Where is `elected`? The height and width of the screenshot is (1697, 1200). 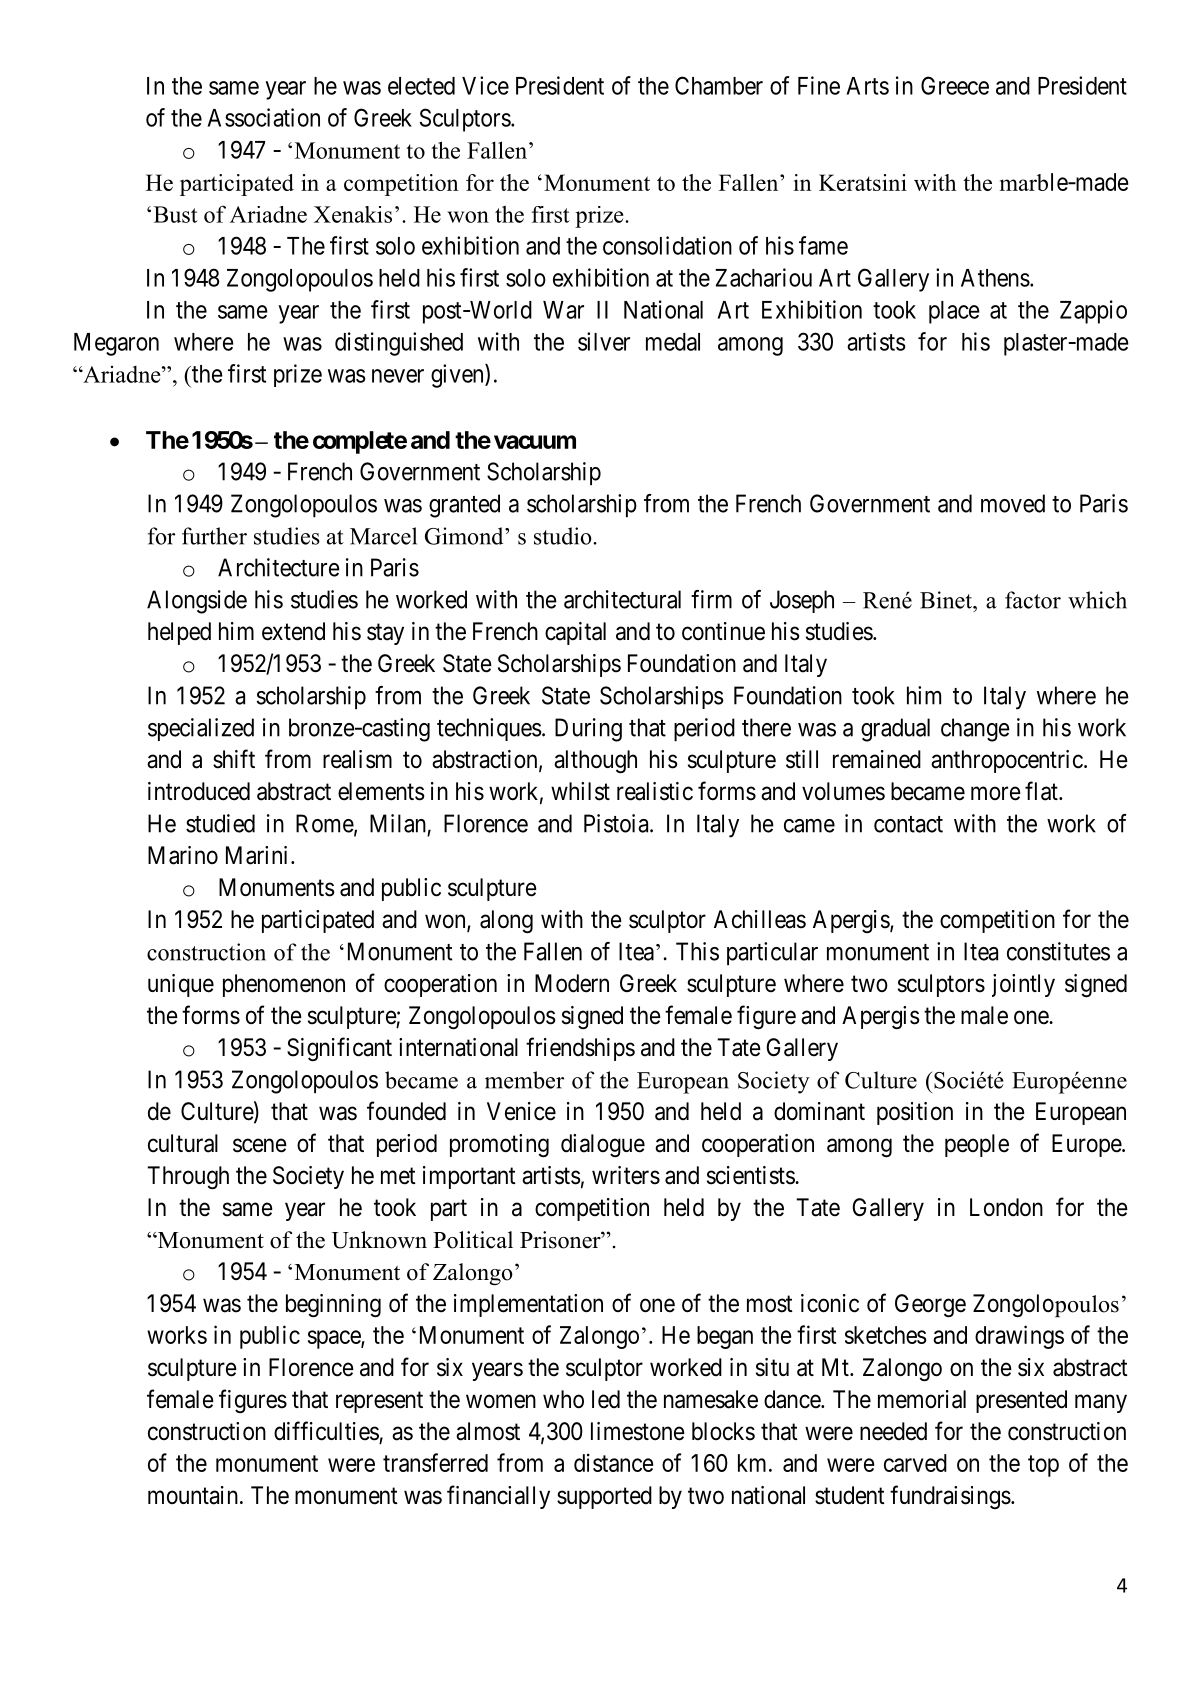
elected is located at coordinates (421, 86).
